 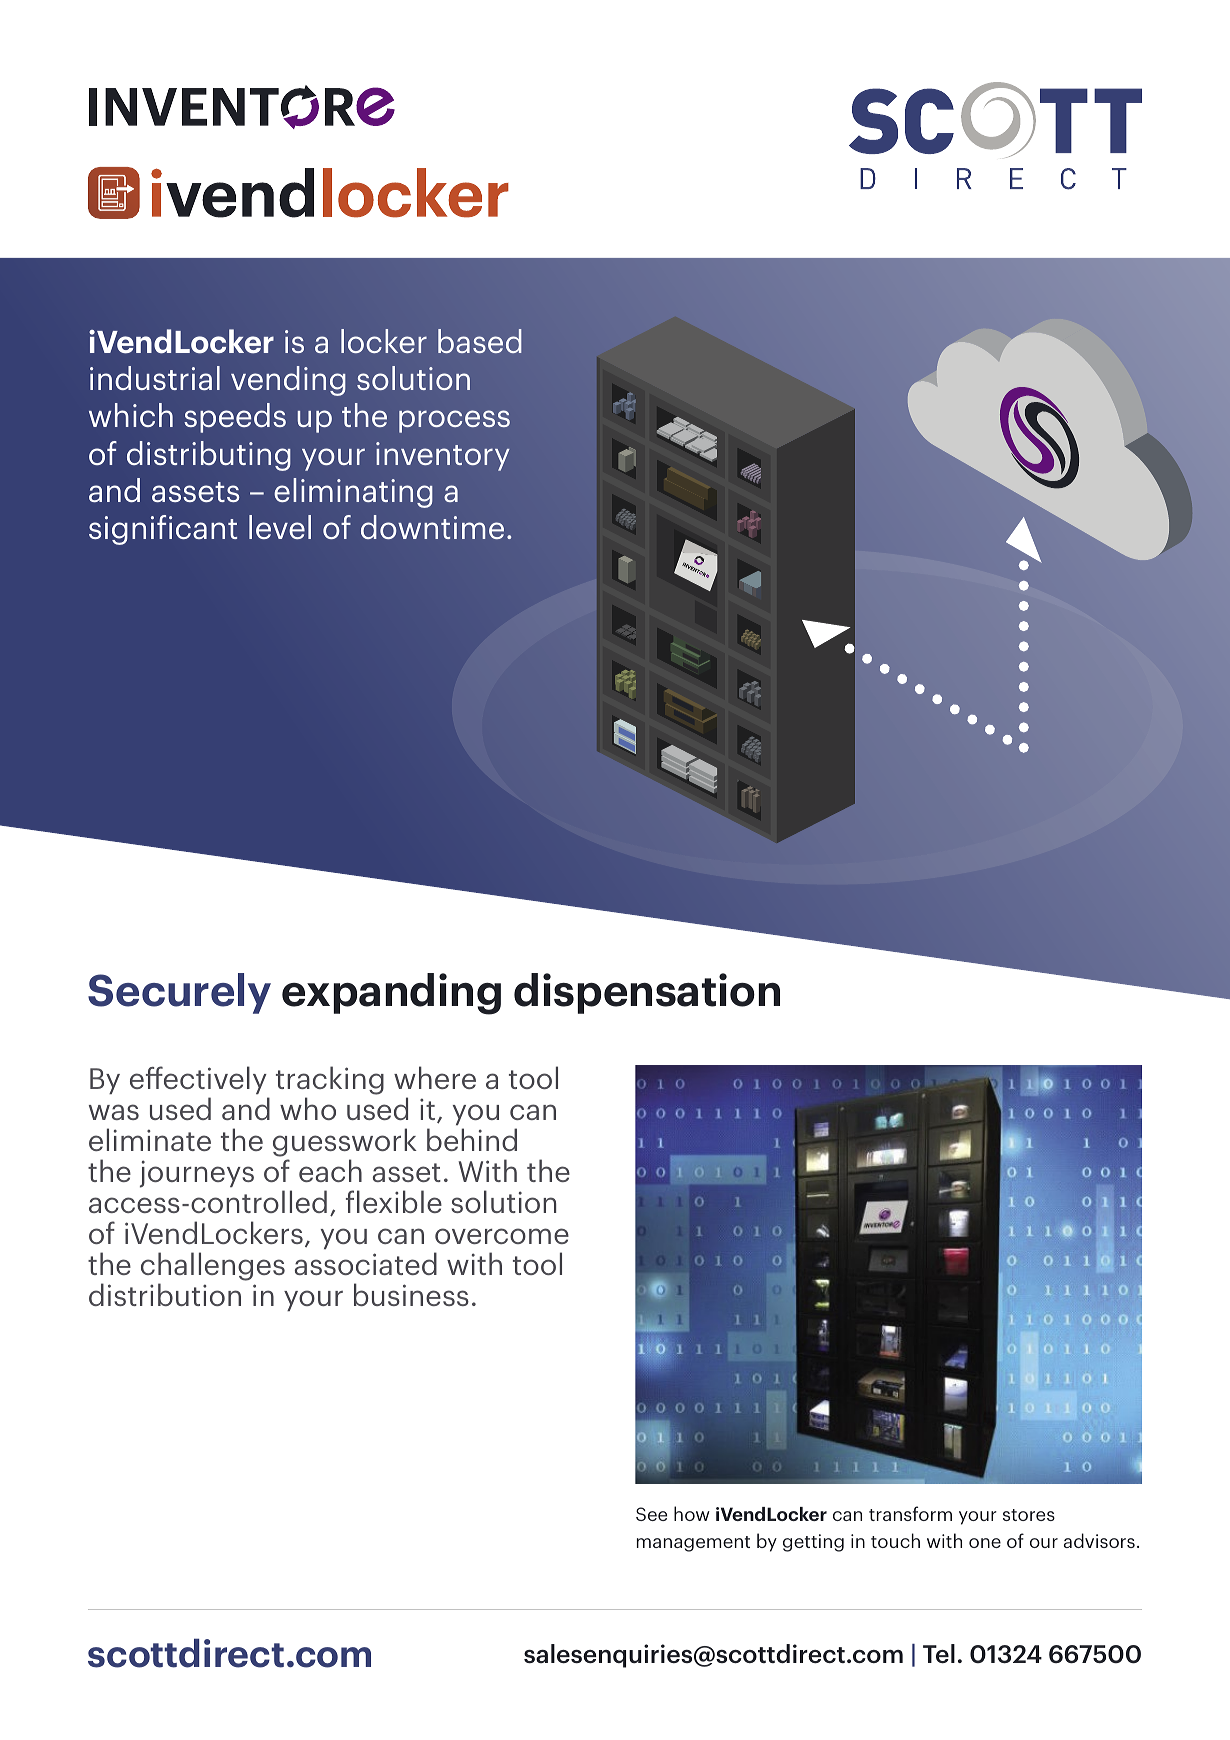 I want to click on dispensation, so click(x=647, y=993).
